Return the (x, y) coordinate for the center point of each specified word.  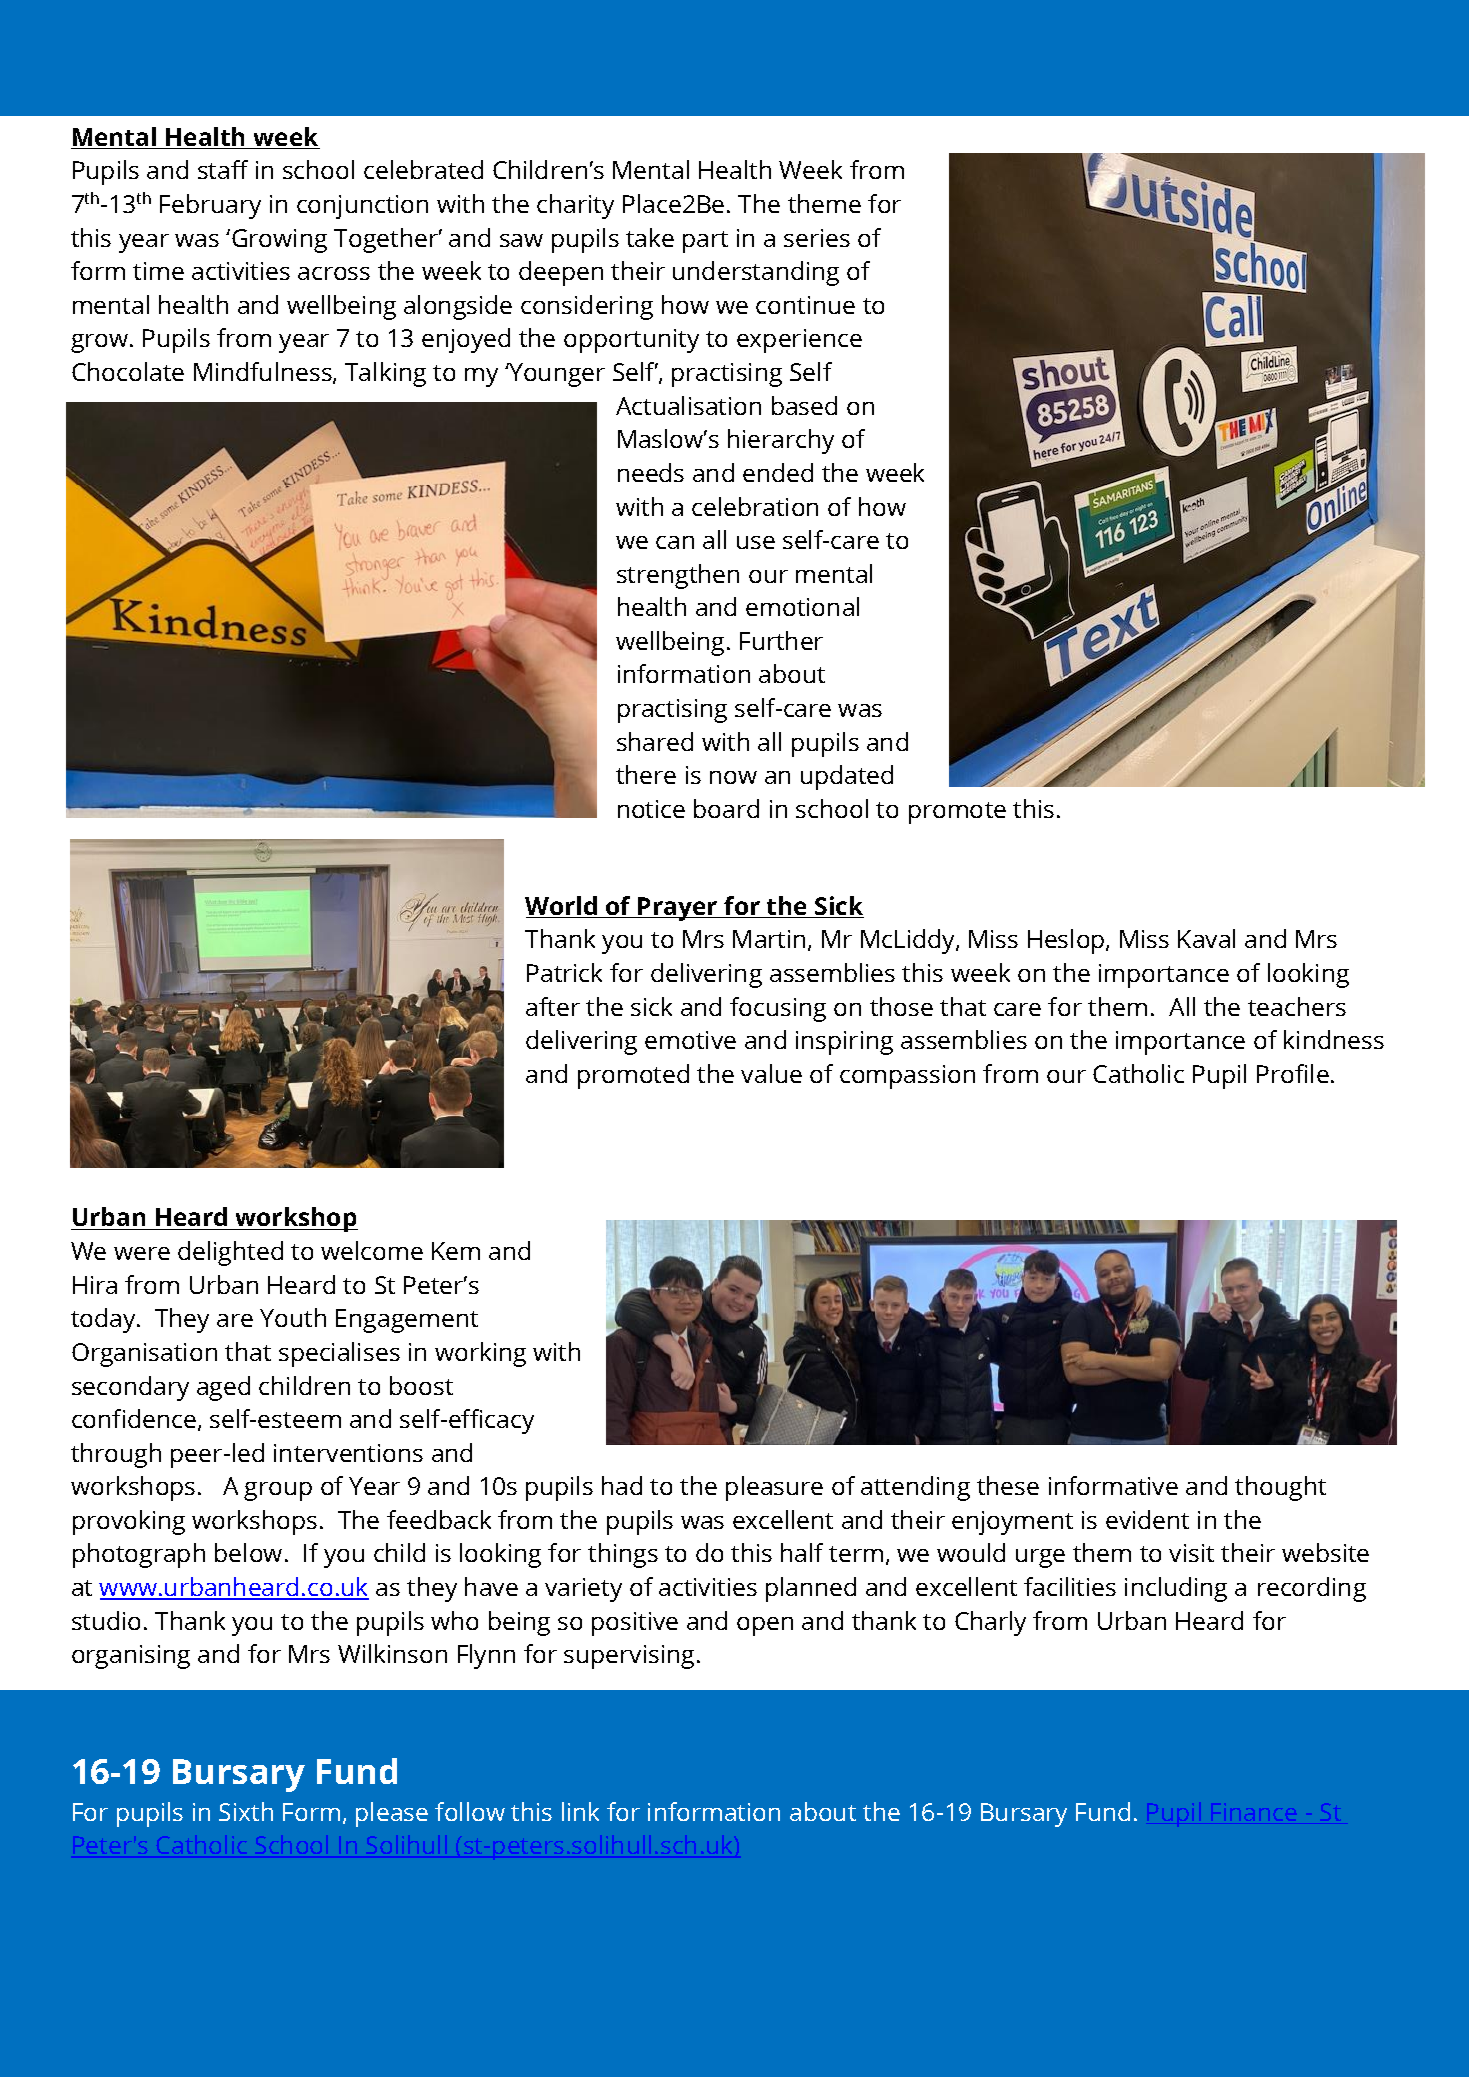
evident (1147, 1519)
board (726, 808)
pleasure (774, 1488)
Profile (1293, 1073)
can (675, 542)
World (562, 907)
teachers (1297, 1006)
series (817, 238)
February (210, 206)
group (278, 1491)
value (771, 1073)
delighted (230, 1253)
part (705, 242)
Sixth (246, 1811)
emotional (802, 606)
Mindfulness (264, 373)
